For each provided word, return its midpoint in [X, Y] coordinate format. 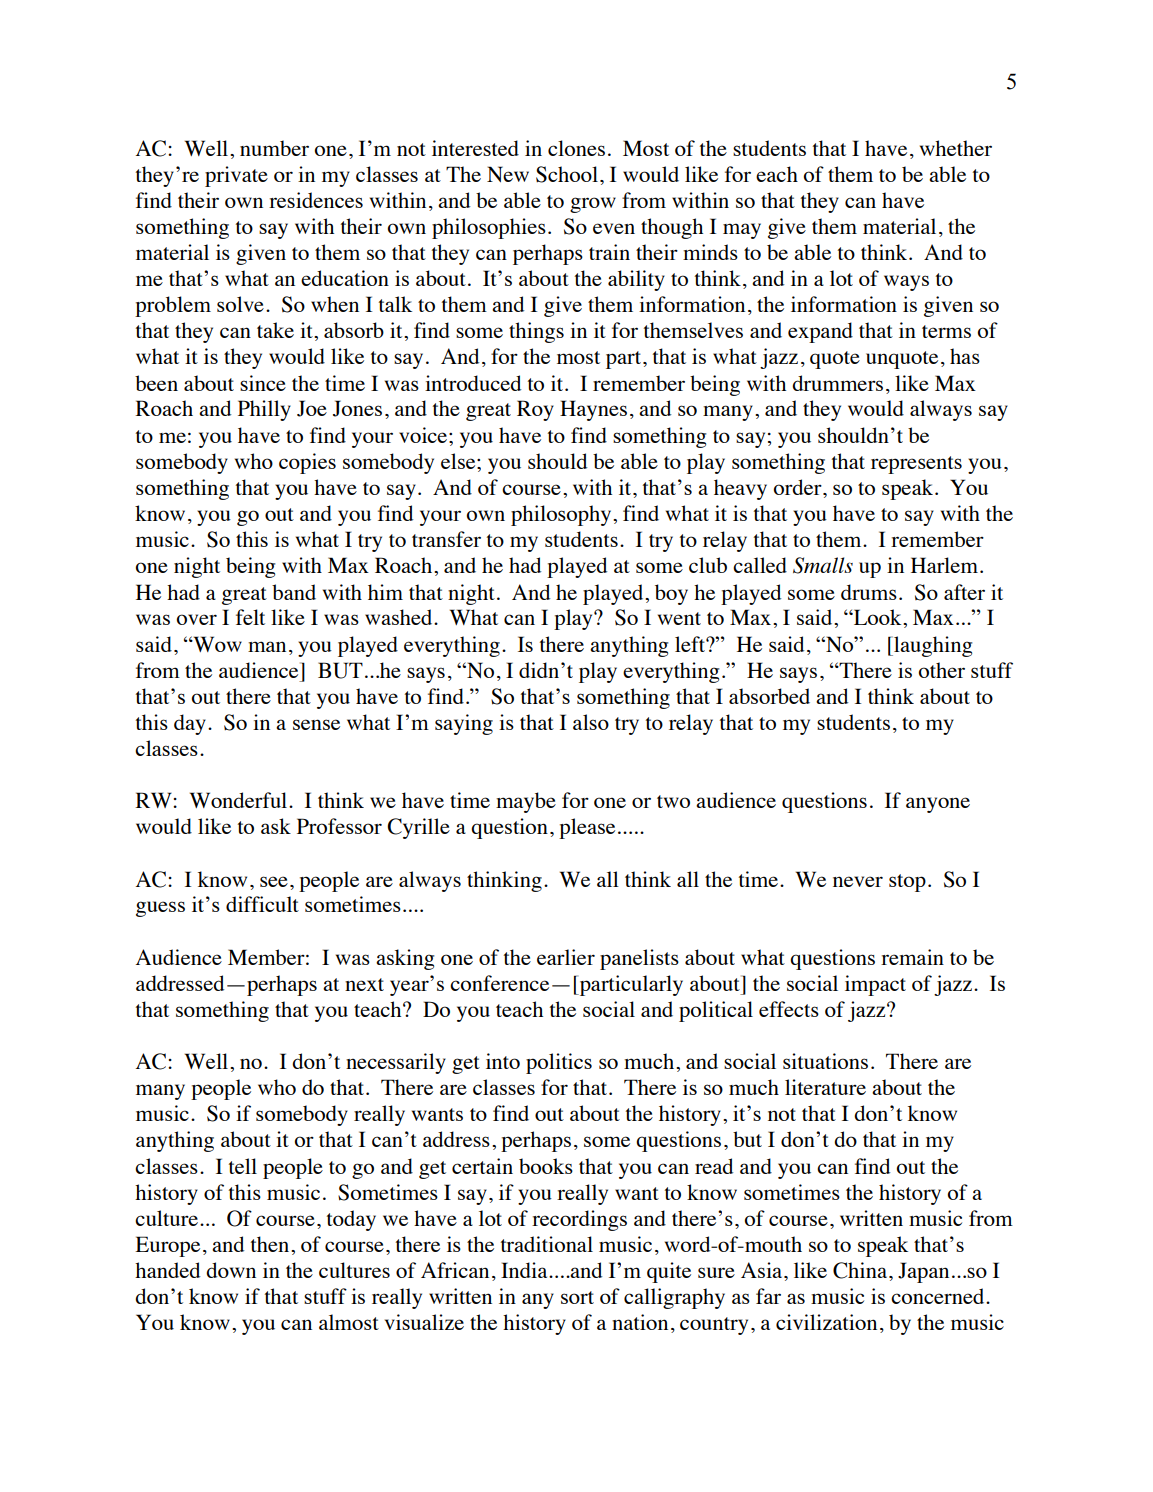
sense [316, 724]
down [231, 1270]
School [567, 174]
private [236, 176]
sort [577, 1297]
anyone [938, 805]
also [591, 722]
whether [956, 148]
